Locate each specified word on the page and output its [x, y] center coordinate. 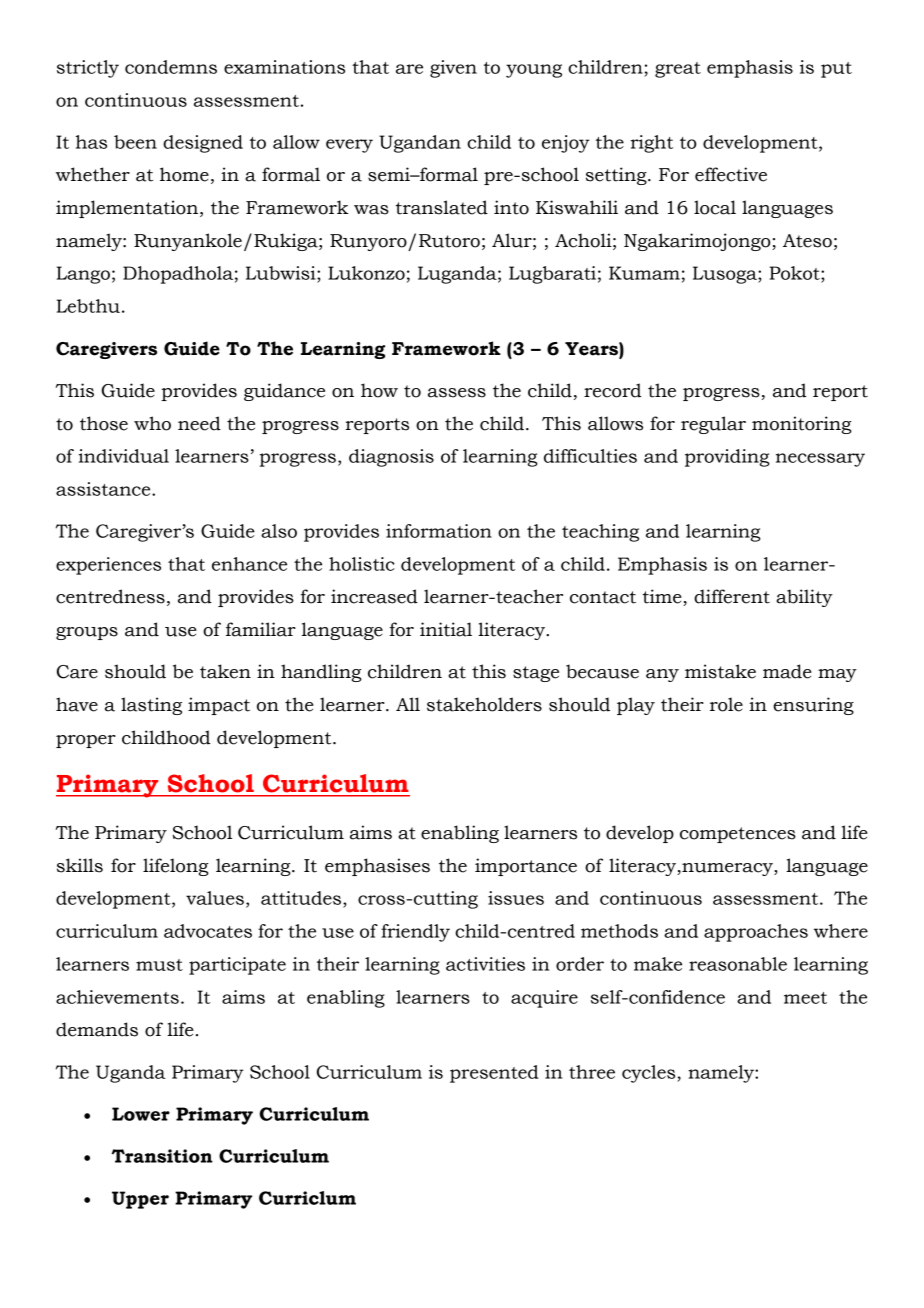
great [678, 70]
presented [494, 1074]
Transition [162, 1156]
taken [225, 671]
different [732, 596]
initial [446, 629]
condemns [171, 67]
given [453, 69]
